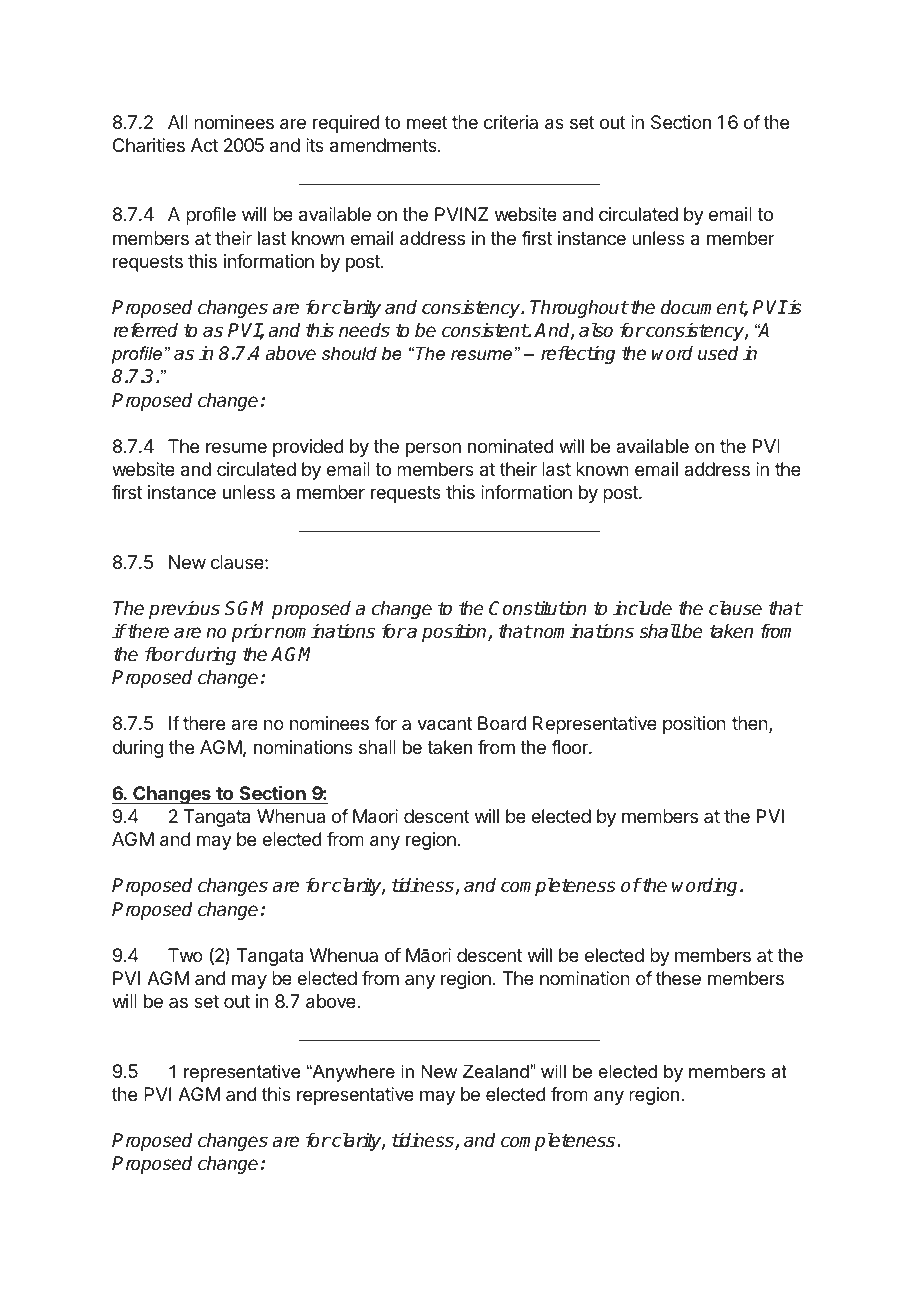  What do you see at coordinates (444, 724) in the page?
I see `vacant` at bounding box center [444, 724].
